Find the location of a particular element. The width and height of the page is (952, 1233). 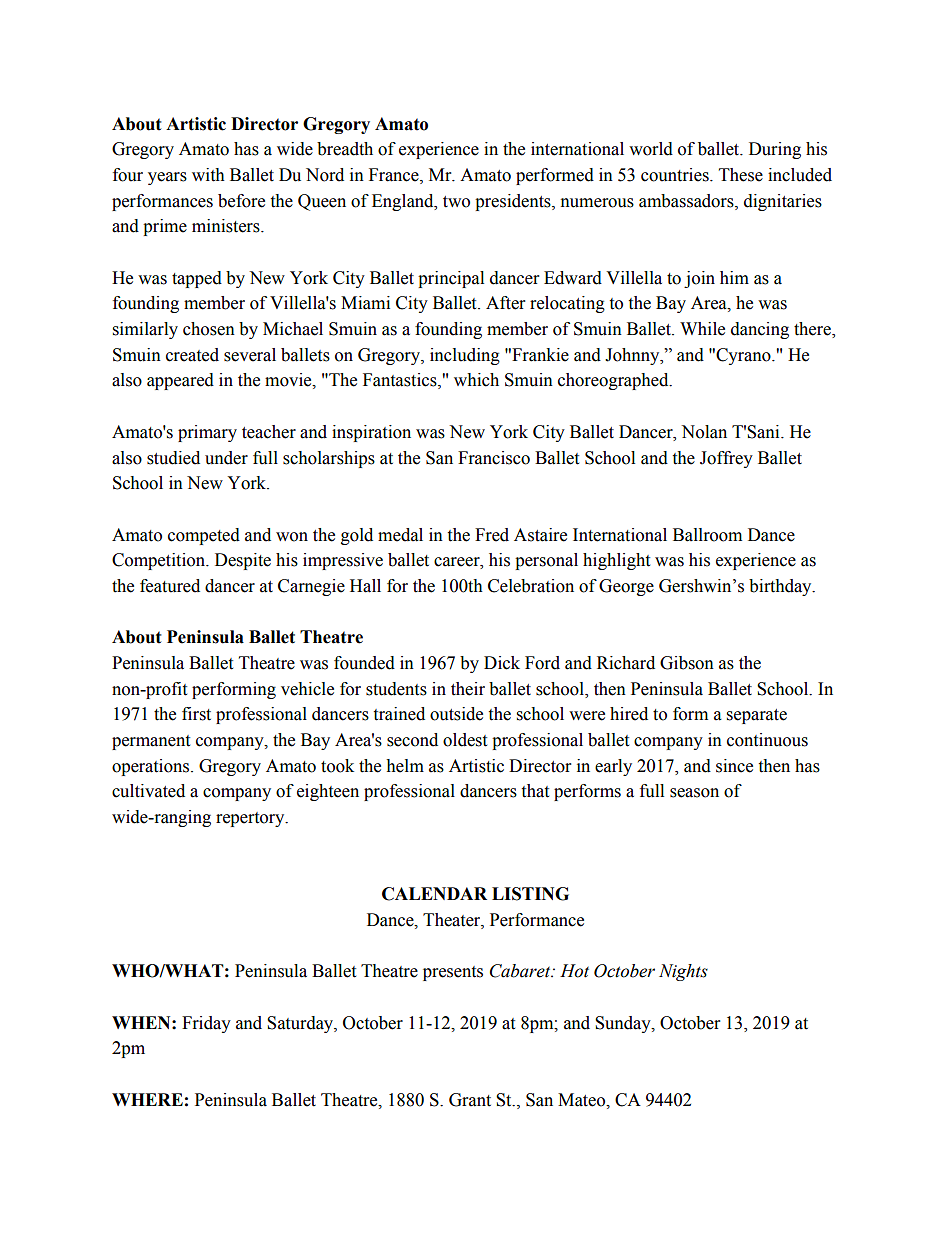

featured is located at coordinates (170, 586).
